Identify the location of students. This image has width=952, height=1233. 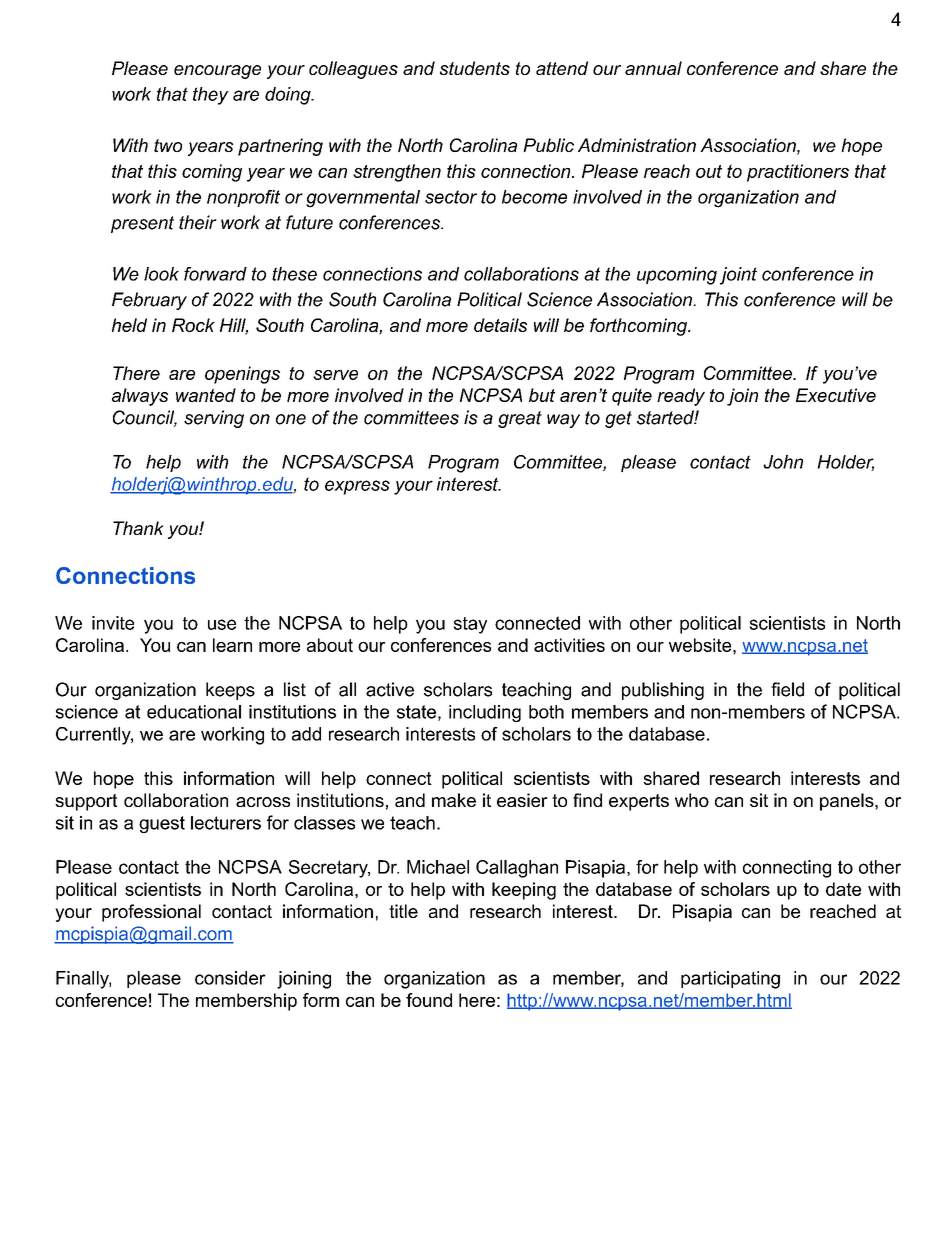
(475, 68).
